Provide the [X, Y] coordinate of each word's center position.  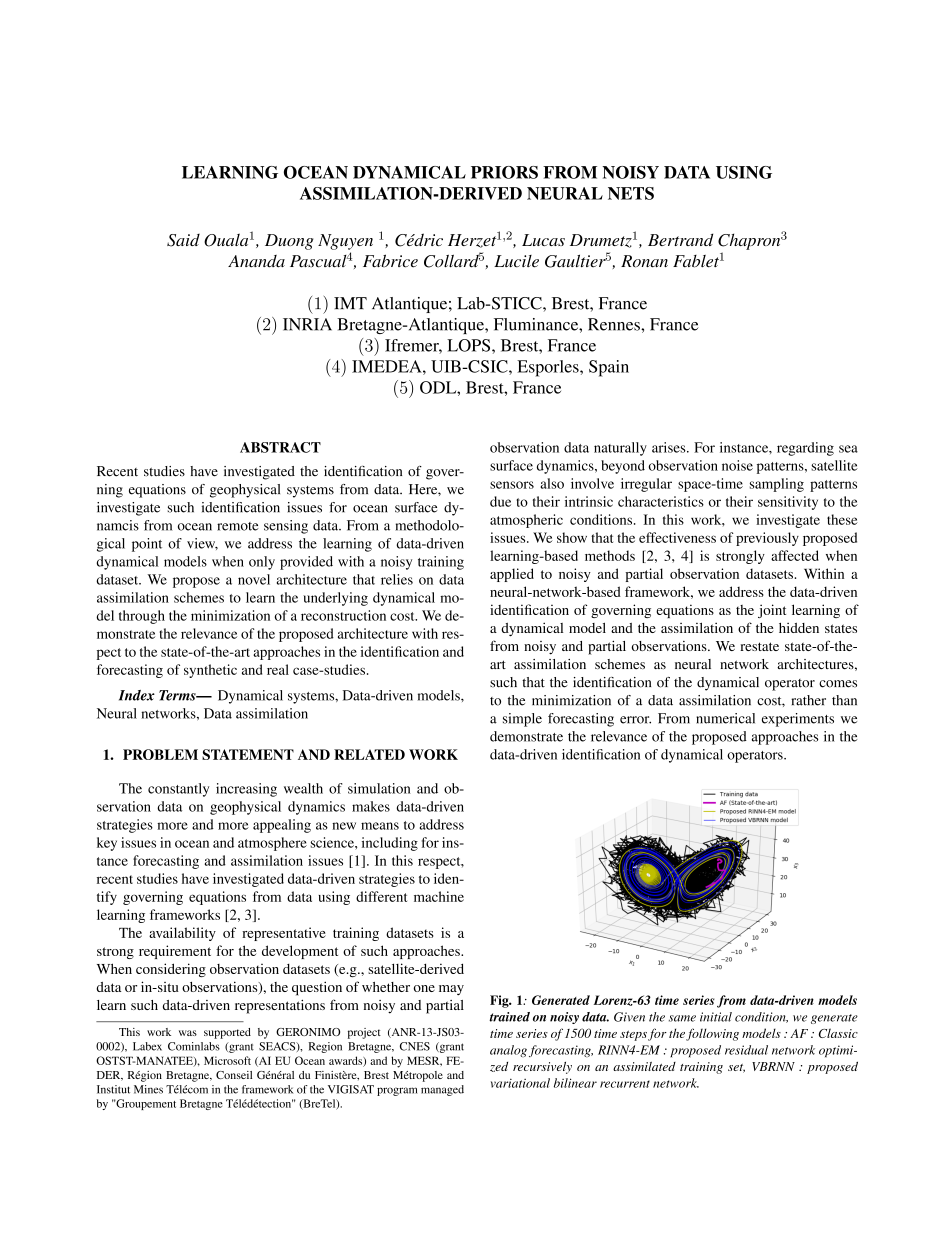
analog [508, 1051]
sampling [777, 485]
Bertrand [680, 239]
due [500, 501]
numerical [725, 718]
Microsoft [227, 1060]
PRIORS [504, 172]
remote [237, 526]
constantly [178, 790]
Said [183, 240]
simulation [379, 788]
